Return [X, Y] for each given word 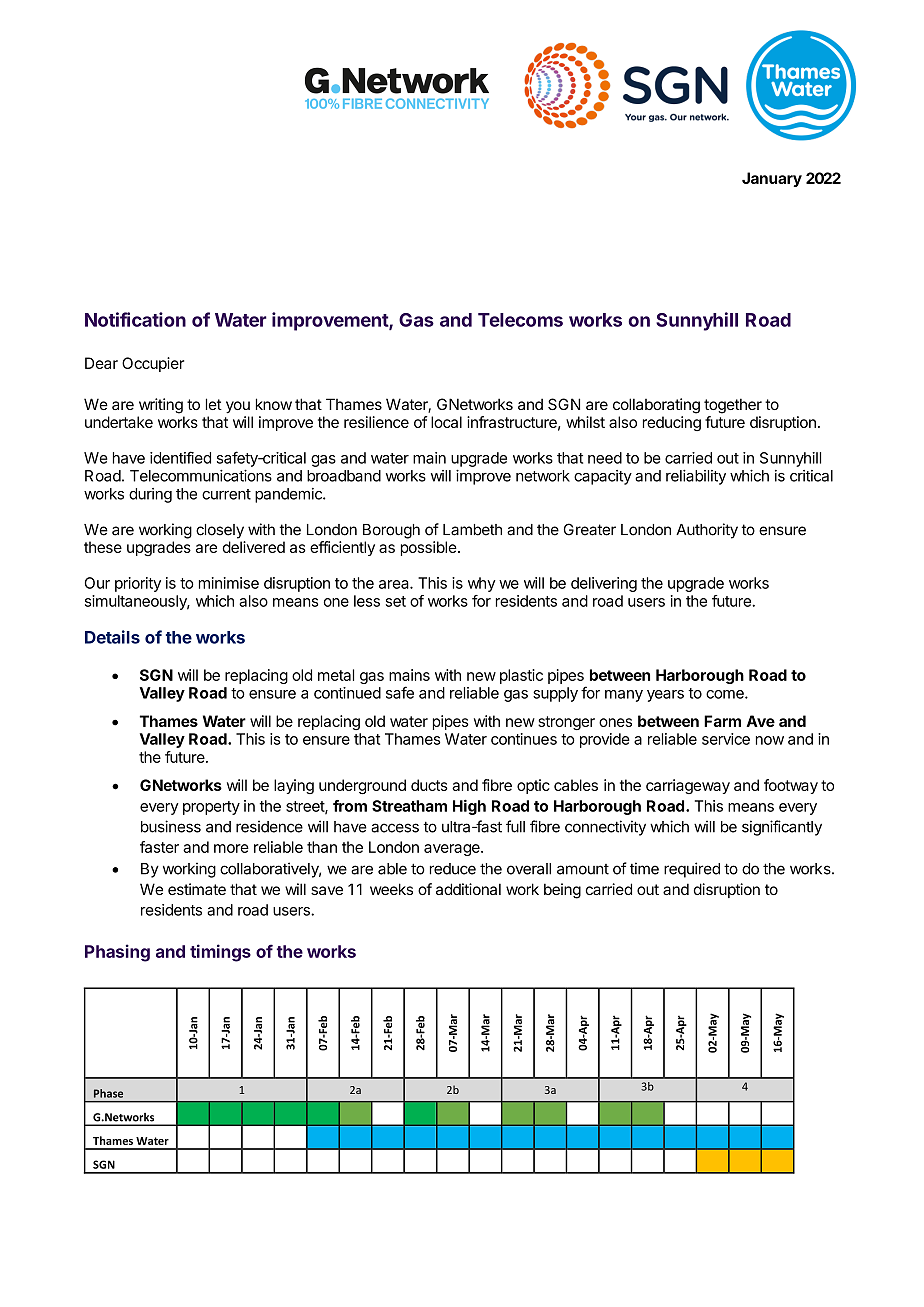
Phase [108, 1093]
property [211, 808]
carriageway [688, 786]
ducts [429, 785]
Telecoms [520, 320]
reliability [696, 477]
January [772, 179]
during [150, 495]
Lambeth [472, 530]
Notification [135, 319]
